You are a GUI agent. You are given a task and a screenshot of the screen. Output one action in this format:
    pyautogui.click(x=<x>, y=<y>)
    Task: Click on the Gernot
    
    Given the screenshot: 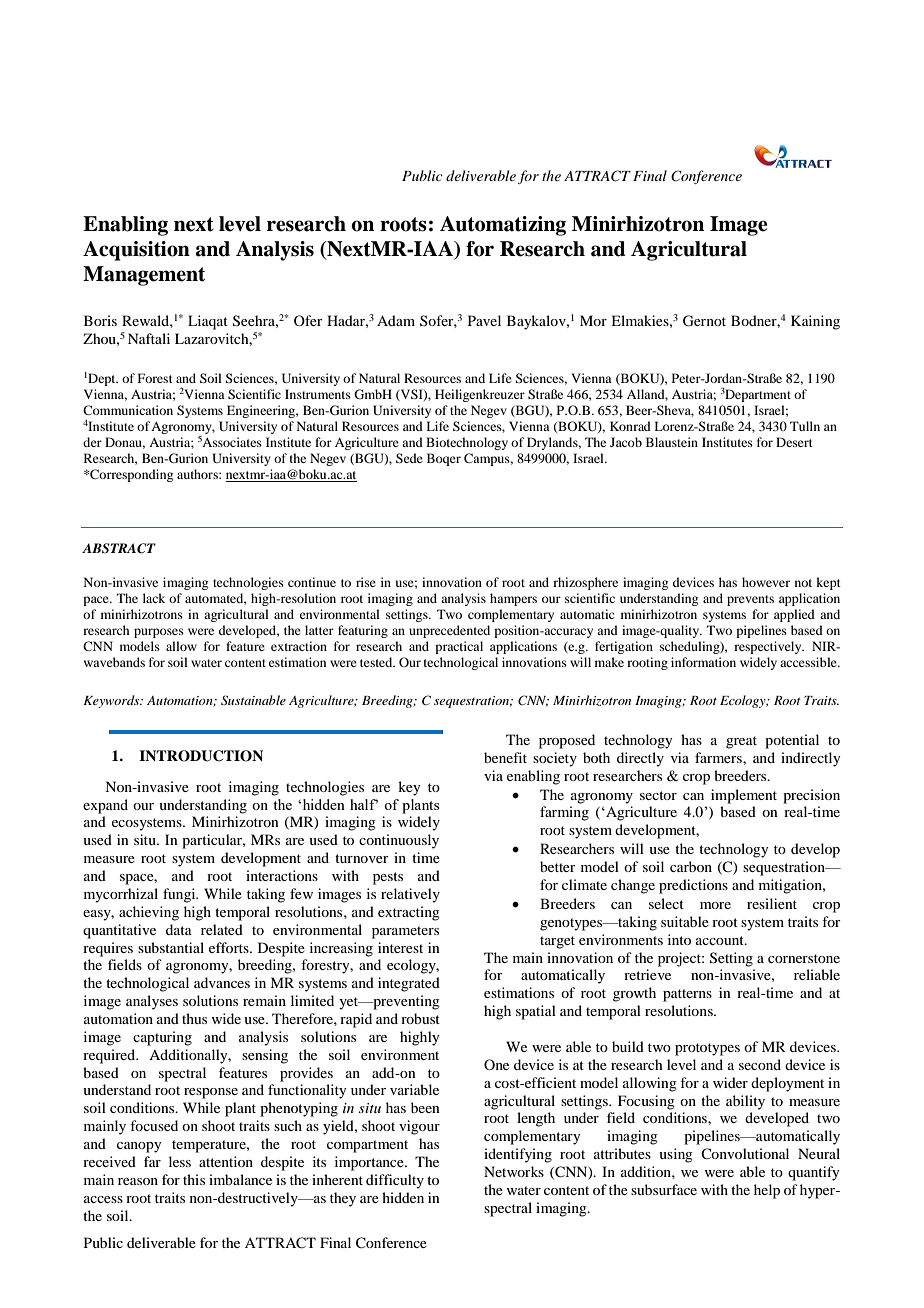 What is the action you would take?
    pyautogui.click(x=704, y=321)
